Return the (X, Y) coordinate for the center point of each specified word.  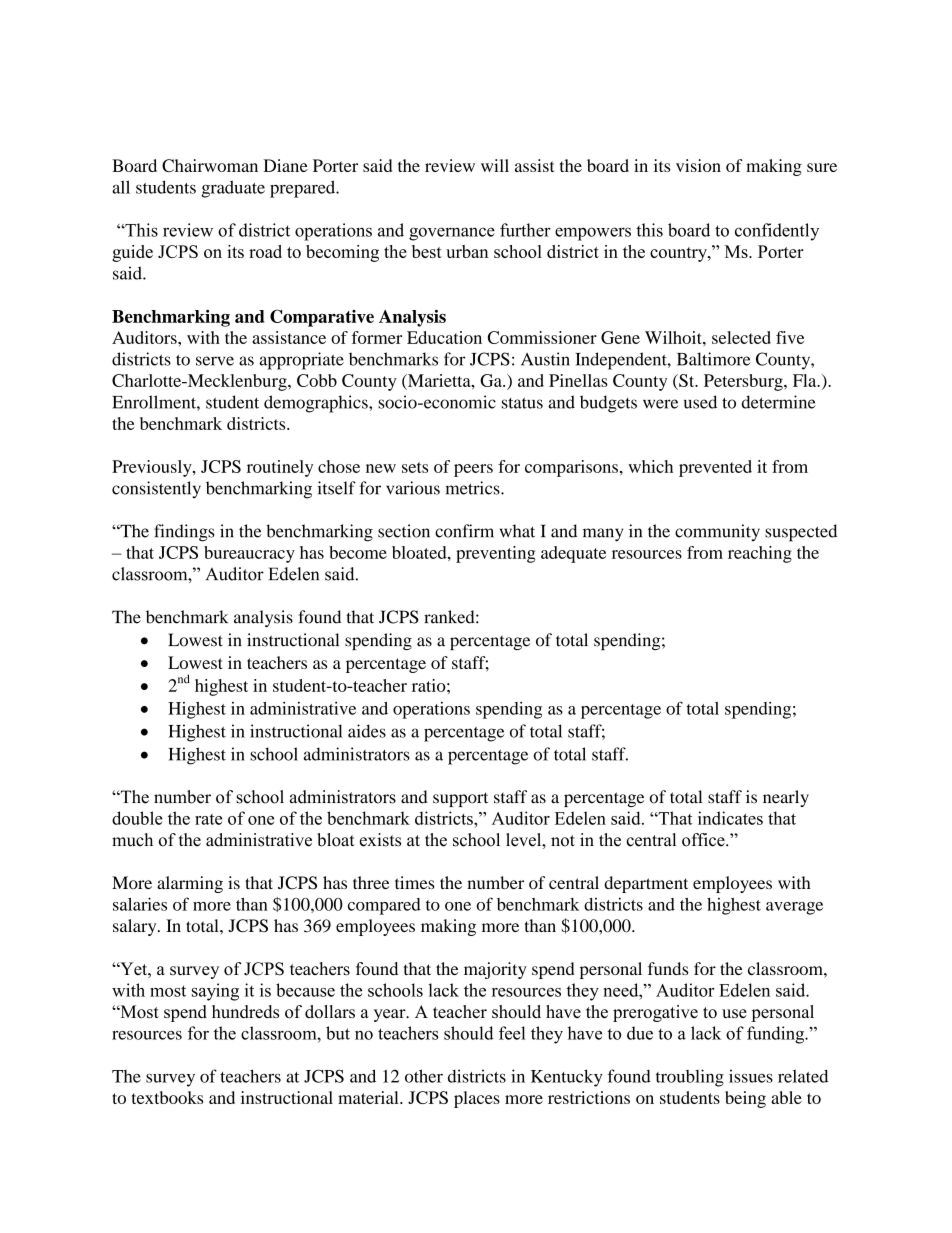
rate (208, 819)
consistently (156, 490)
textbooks (167, 1097)
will (495, 165)
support (460, 799)
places (477, 1099)
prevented (715, 468)
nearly (786, 798)
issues (751, 1076)
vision (698, 165)
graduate (233, 189)
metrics (473, 488)
